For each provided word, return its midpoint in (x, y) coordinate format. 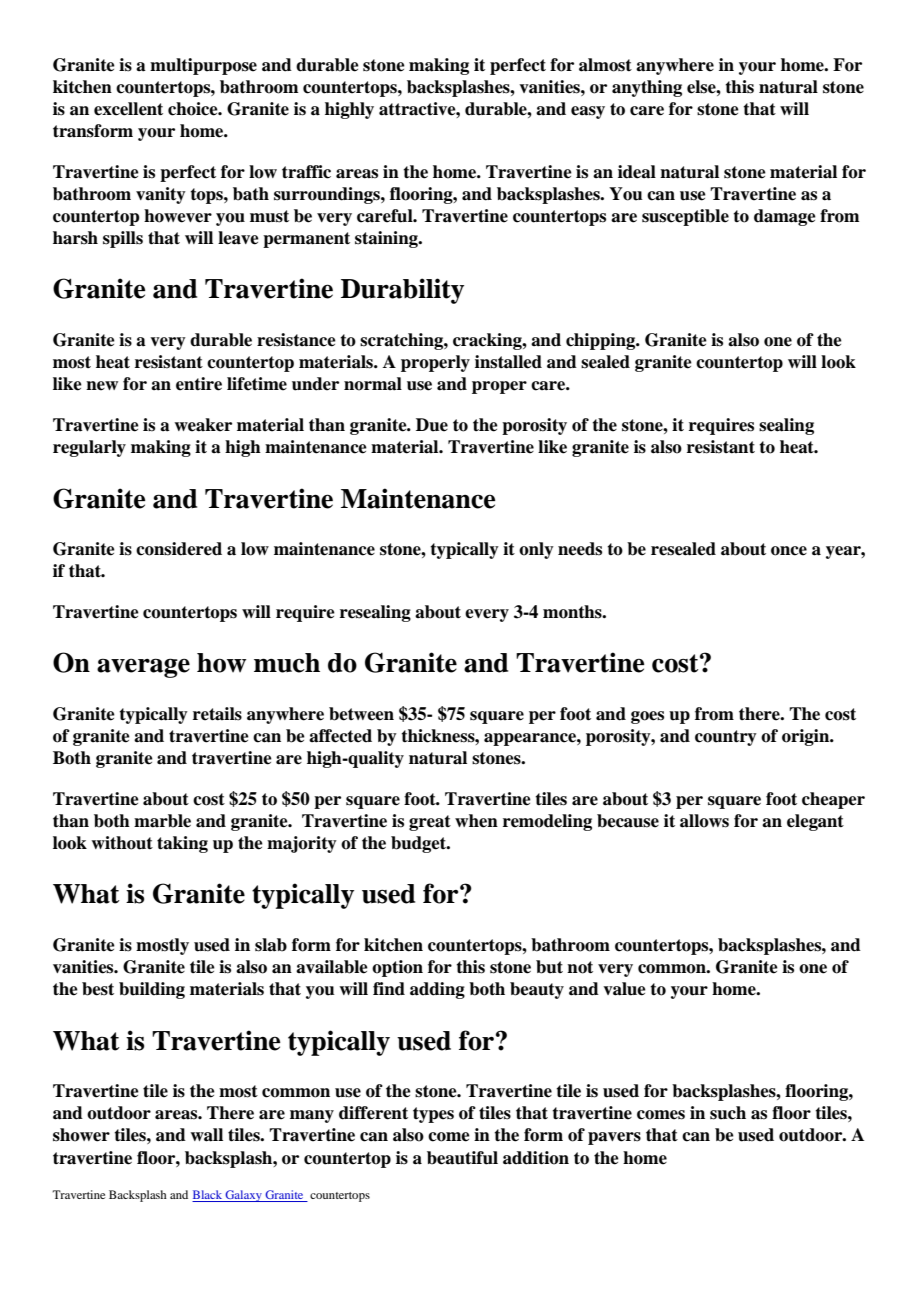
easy (588, 112)
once (789, 551)
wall (206, 1135)
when (476, 821)
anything (647, 88)
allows (704, 821)
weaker (203, 425)
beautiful (462, 1158)
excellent (128, 109)
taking (182, 844)
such (728, 1113)
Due (432, 425)
